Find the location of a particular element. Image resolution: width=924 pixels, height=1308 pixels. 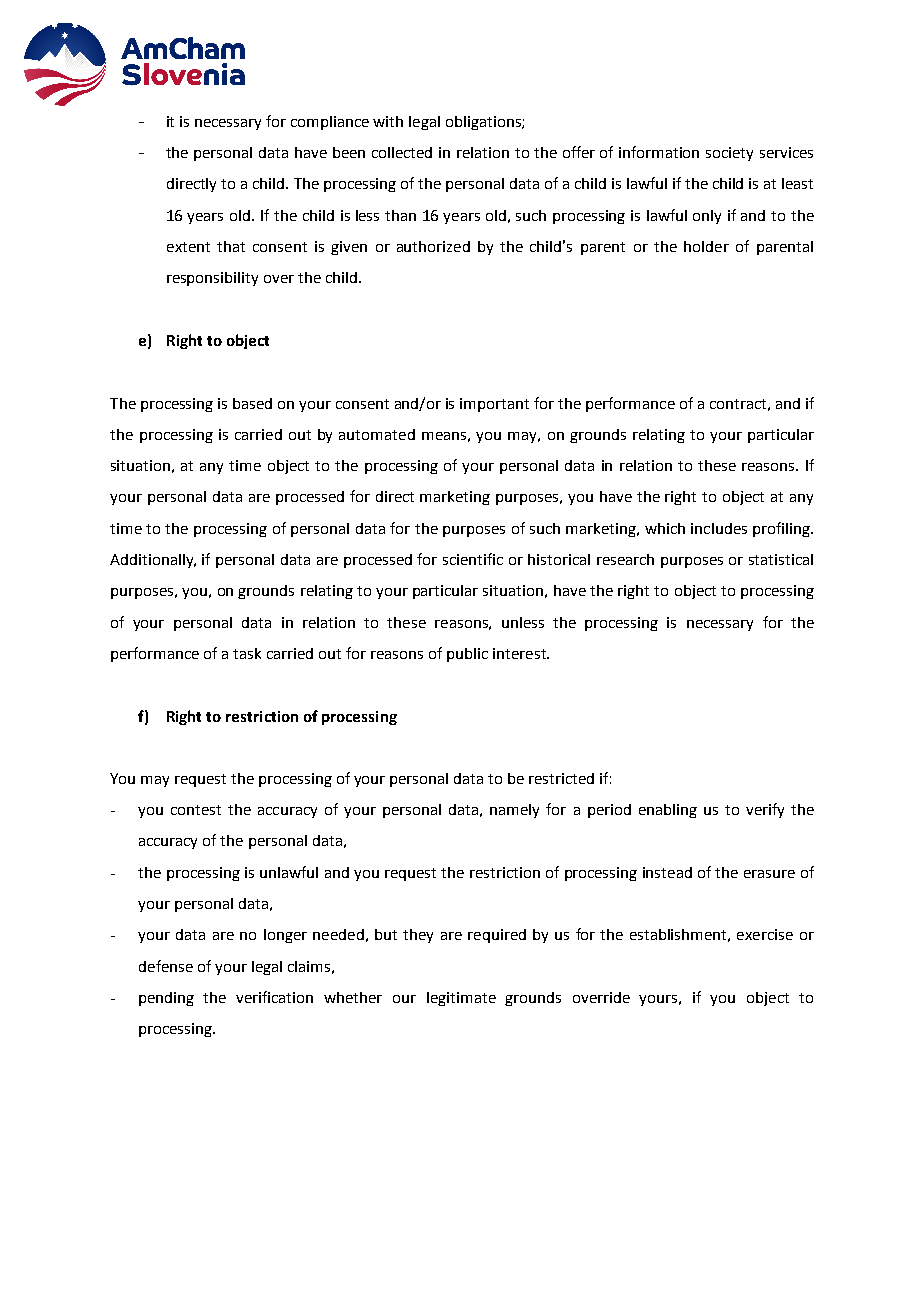

important is located at coordinates (494, 405).
